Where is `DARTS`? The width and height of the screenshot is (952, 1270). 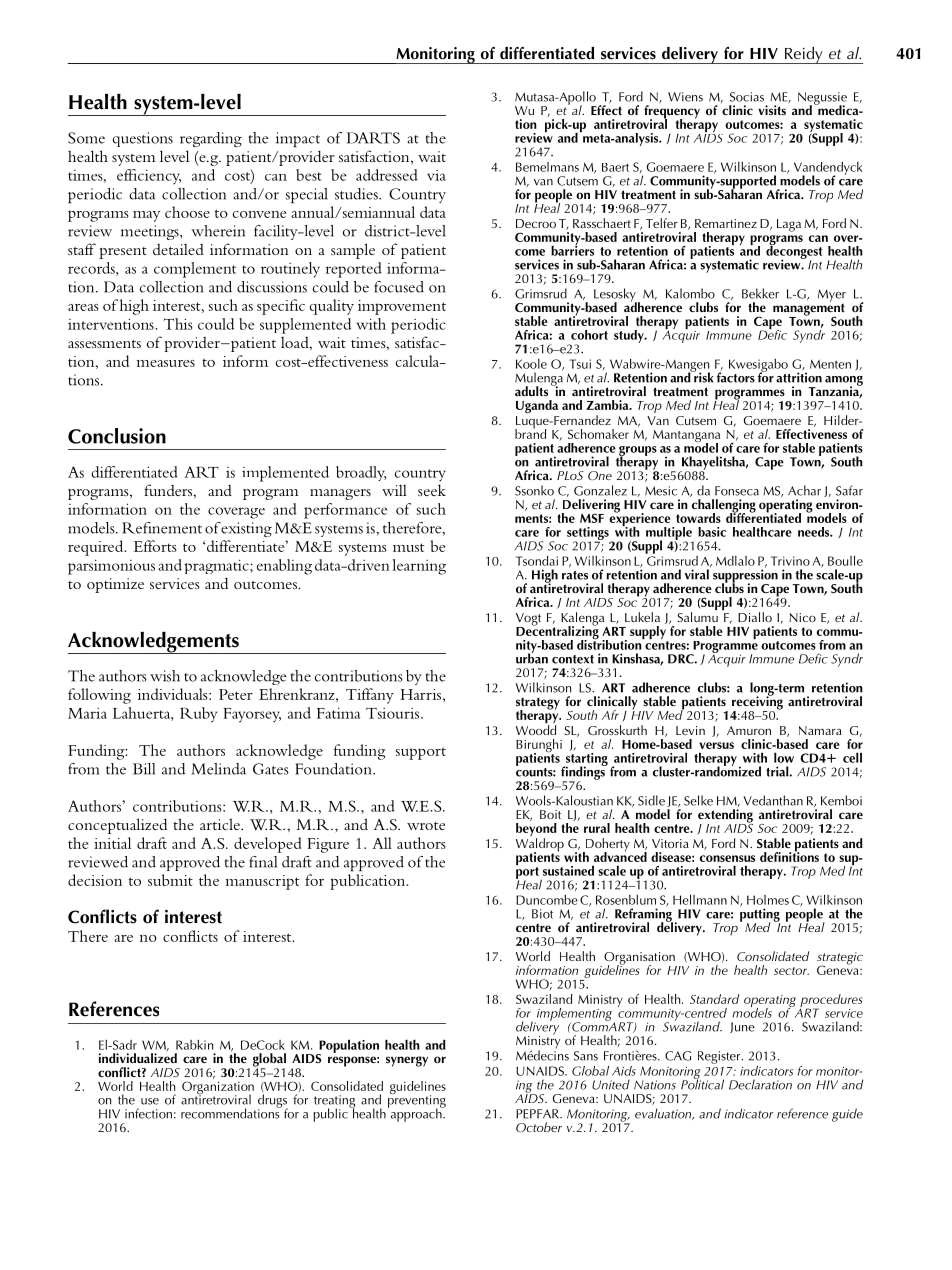
DARTS is located at coordinates (373, 138).
